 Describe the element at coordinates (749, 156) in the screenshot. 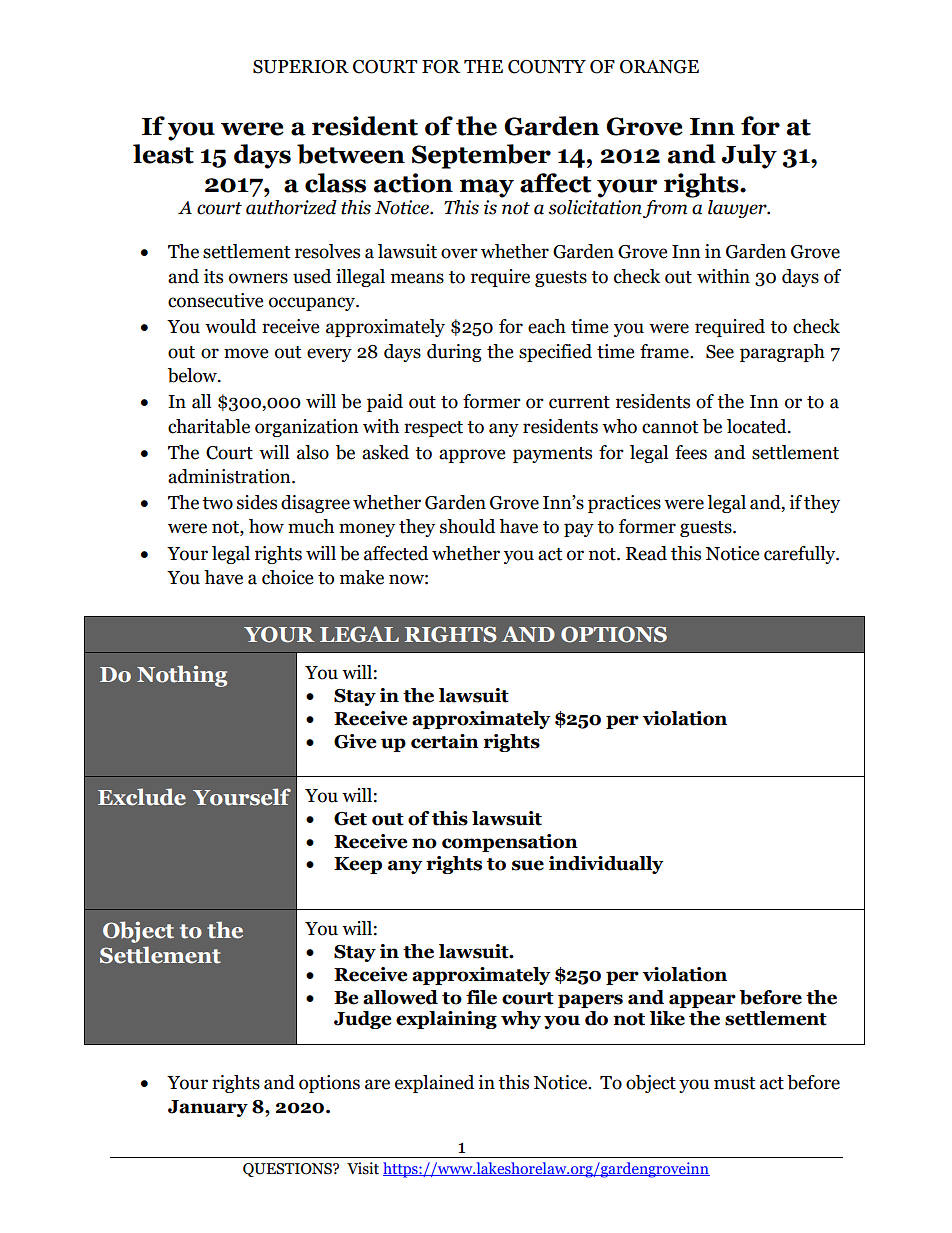

I see `July` at that location.
